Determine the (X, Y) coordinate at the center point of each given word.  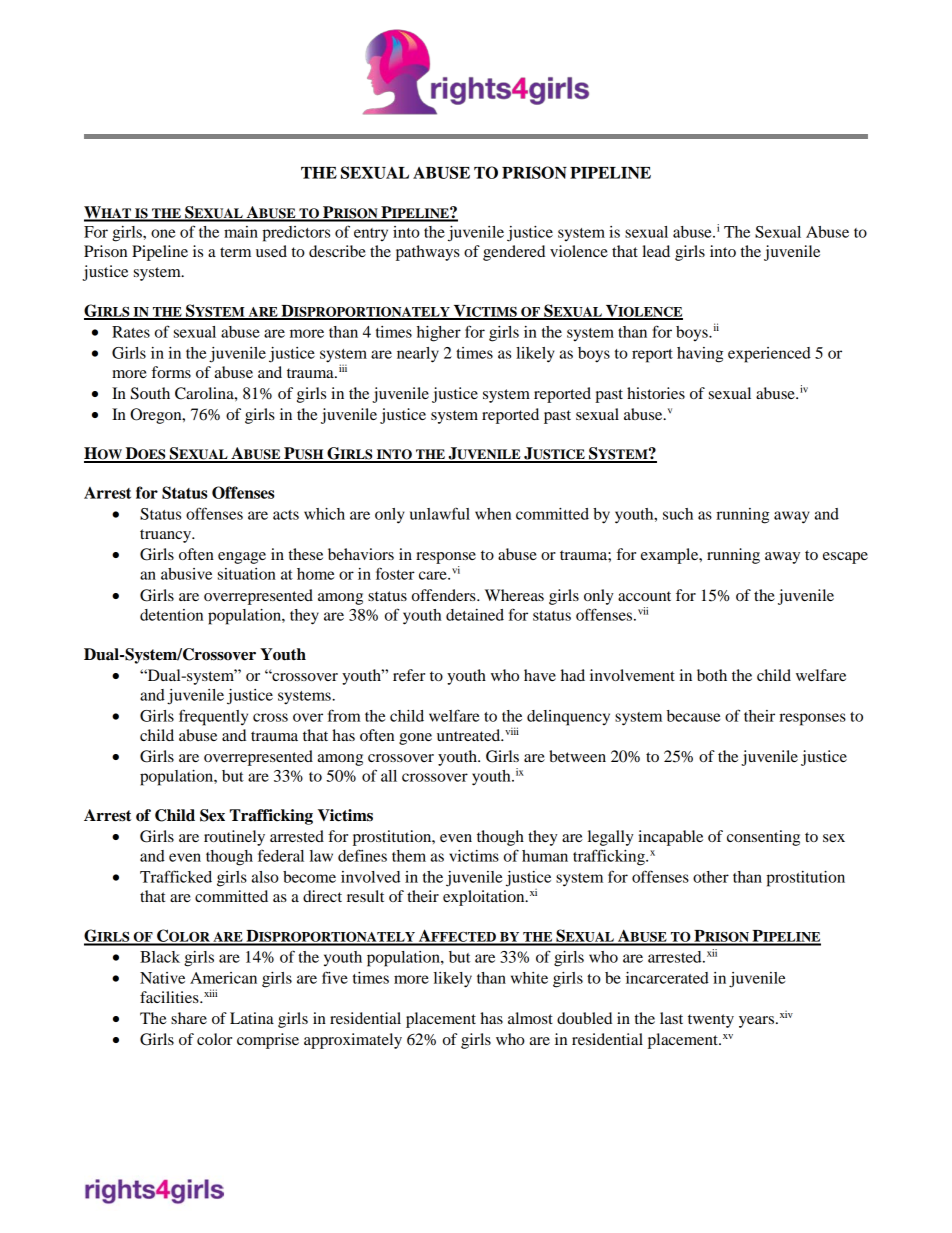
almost (530, 1018)
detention (171, 615)
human (545, 856)
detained (475, 615)
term (235, 252)
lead (656, 251)
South (150, 393)
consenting (763, 838)
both (712, 675)
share (189, 1018)
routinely (234, 838)
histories (656, 393)
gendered (514, 253)
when (493, 514)
